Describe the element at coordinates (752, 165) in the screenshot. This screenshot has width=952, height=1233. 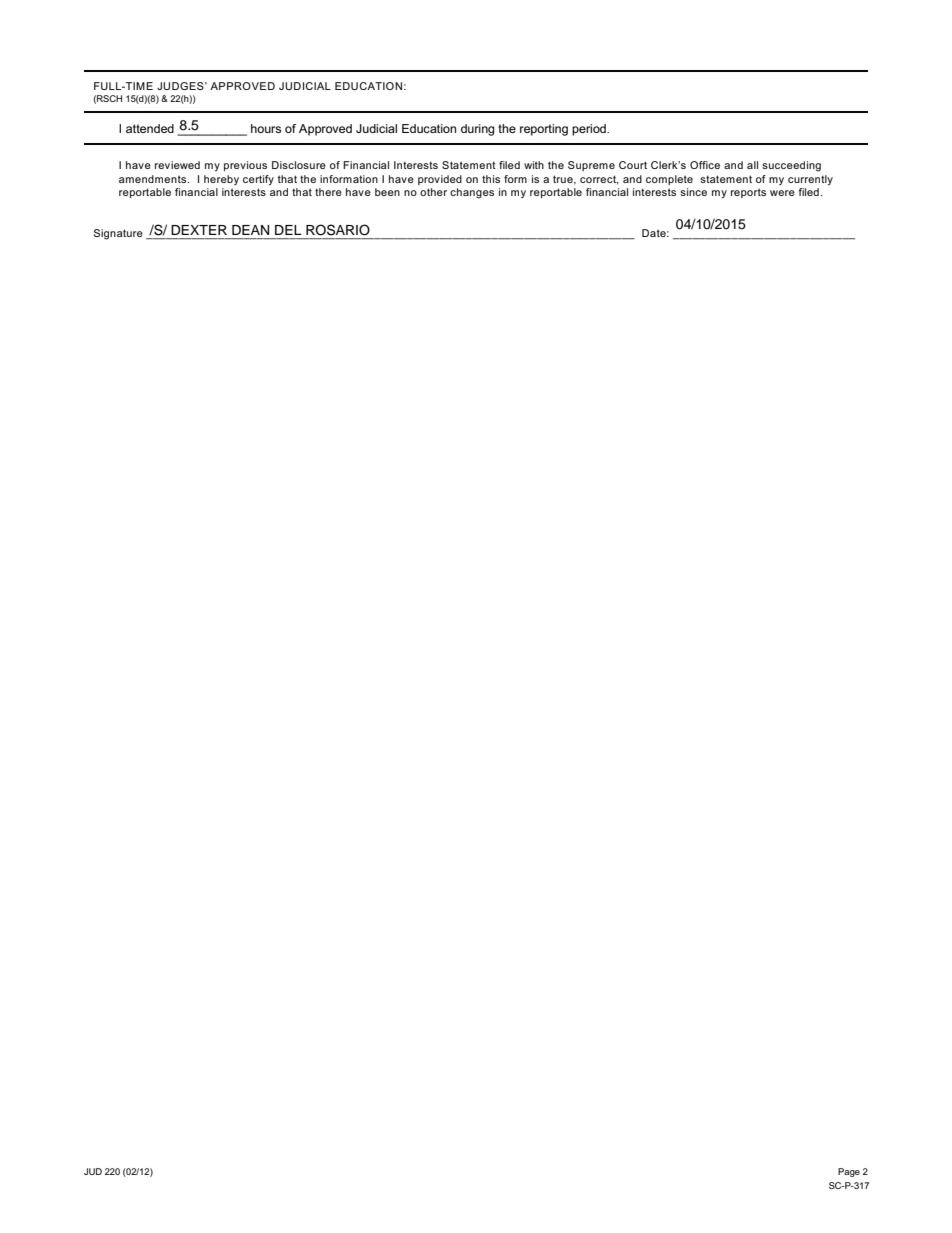
I see `all` at that location.
